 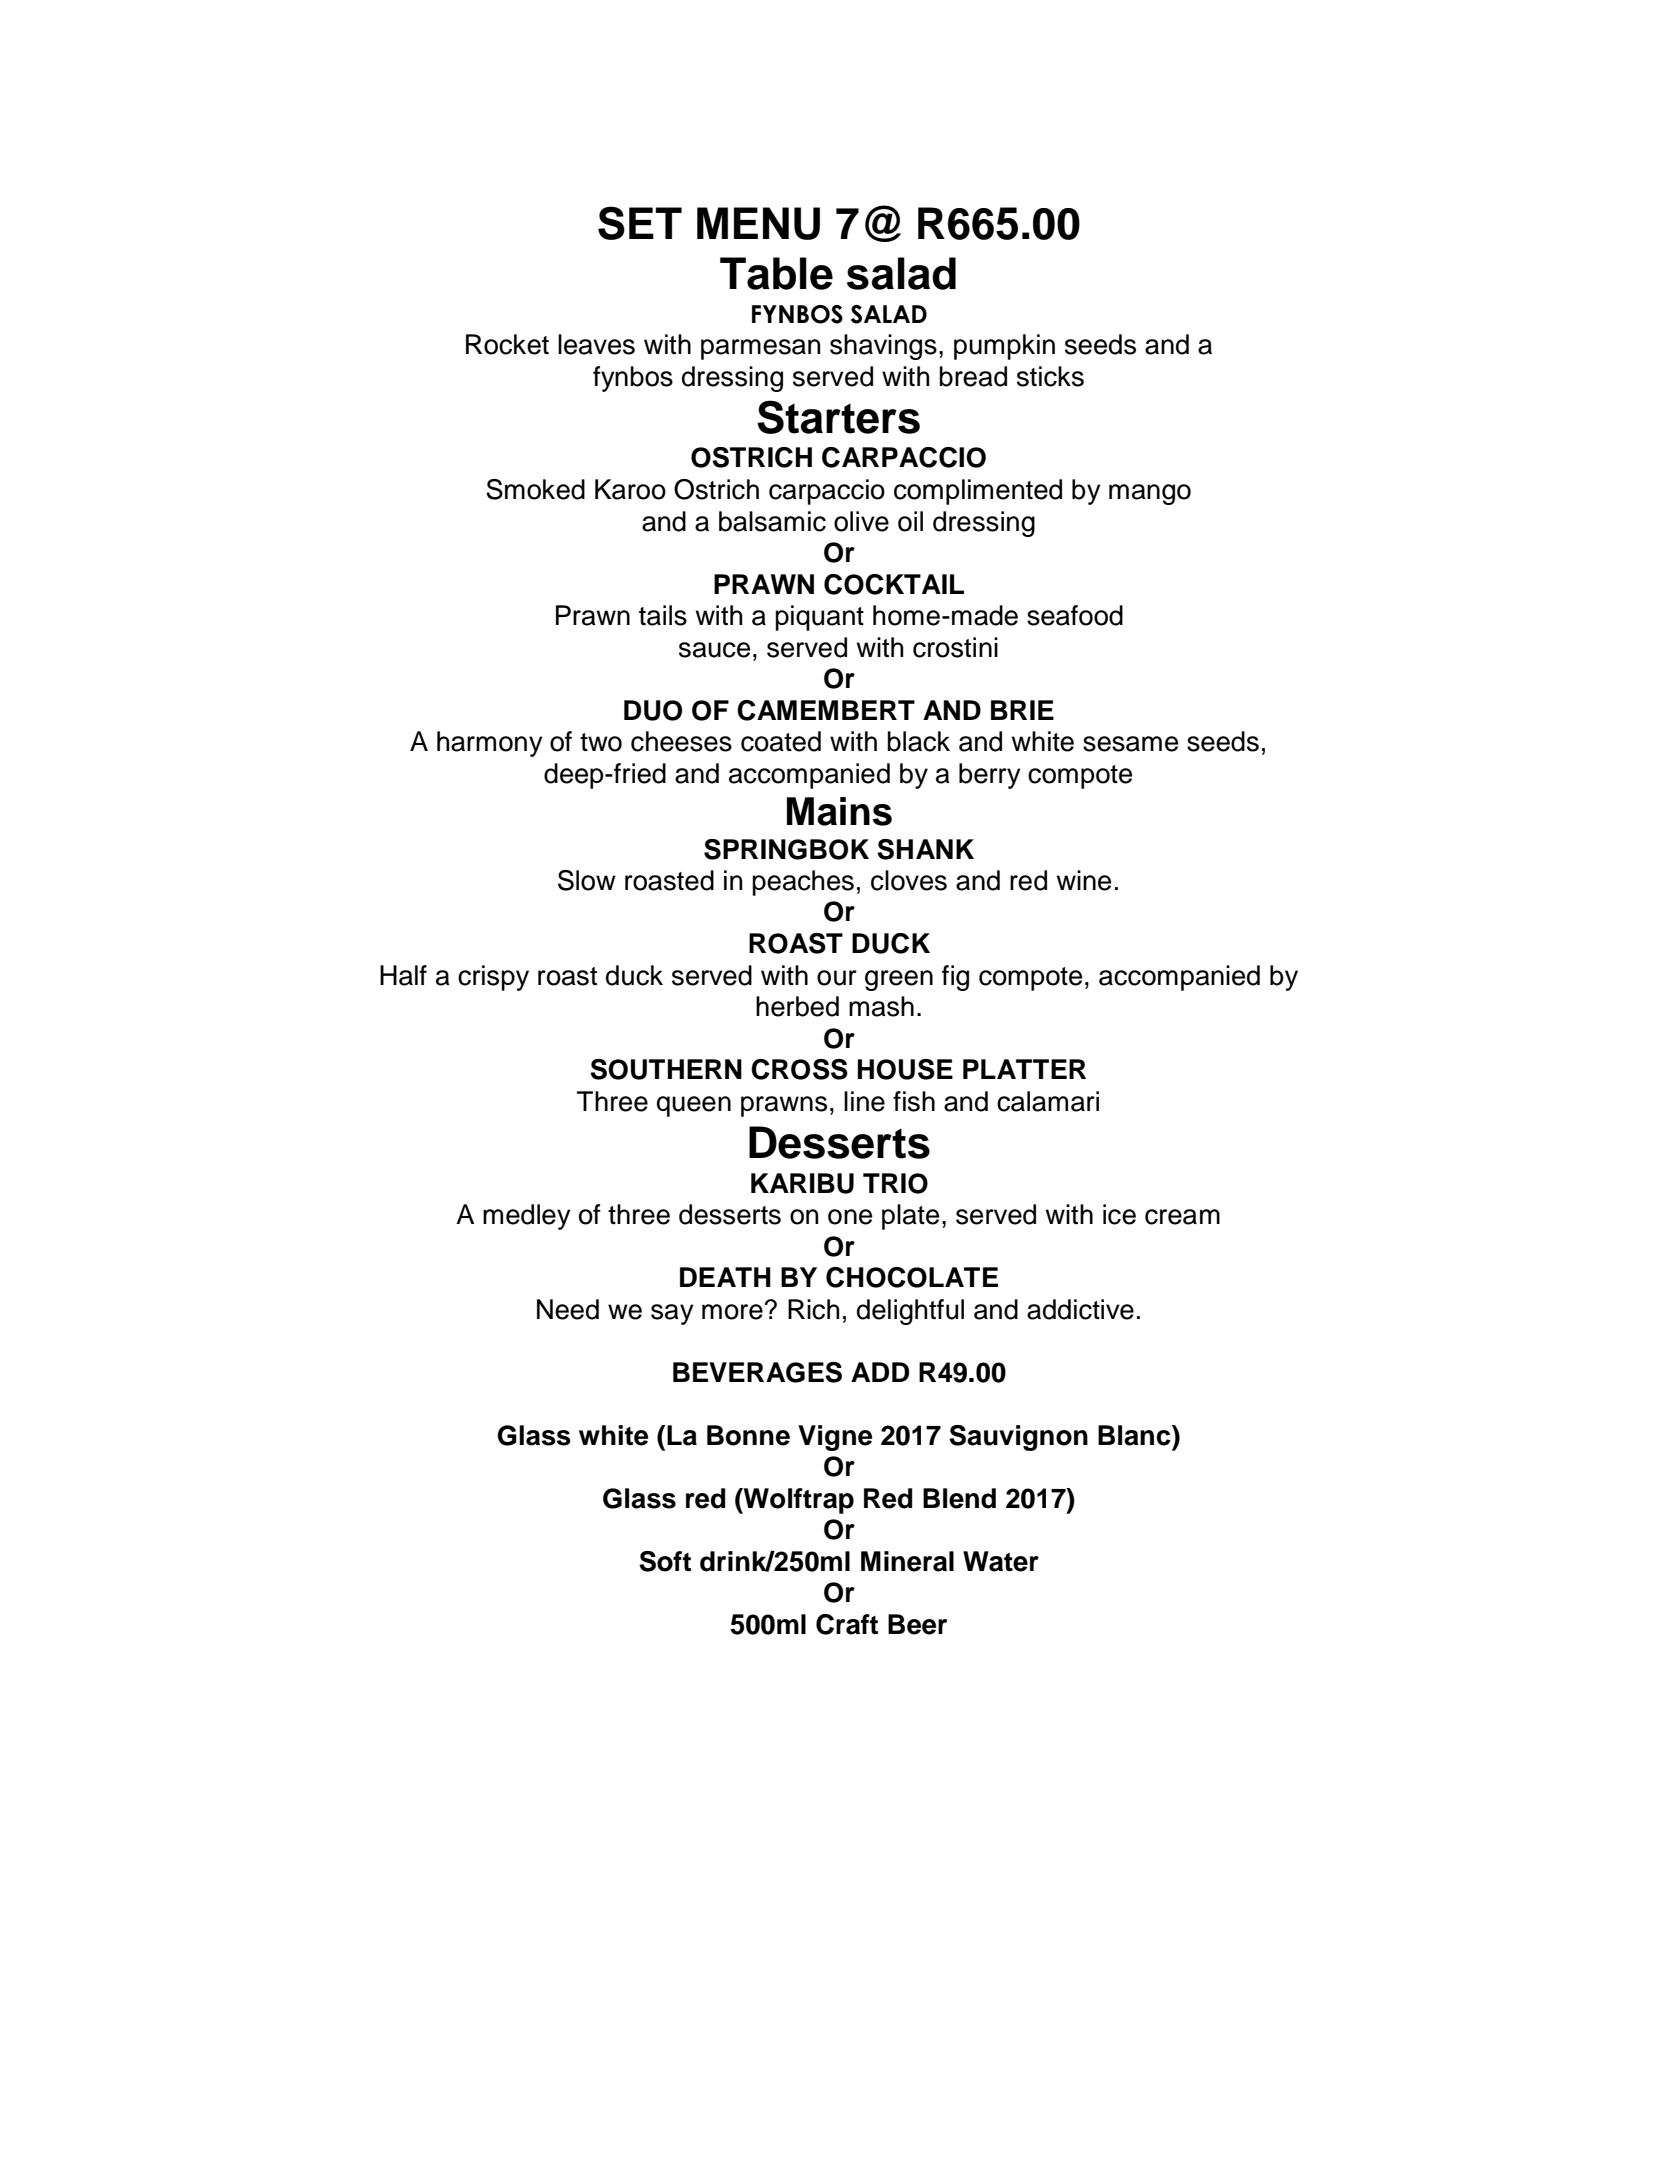 What do you see at coordinates (847, 1624) in the screenshot?
I see `Craft` at bounding box center [847, 1624].
